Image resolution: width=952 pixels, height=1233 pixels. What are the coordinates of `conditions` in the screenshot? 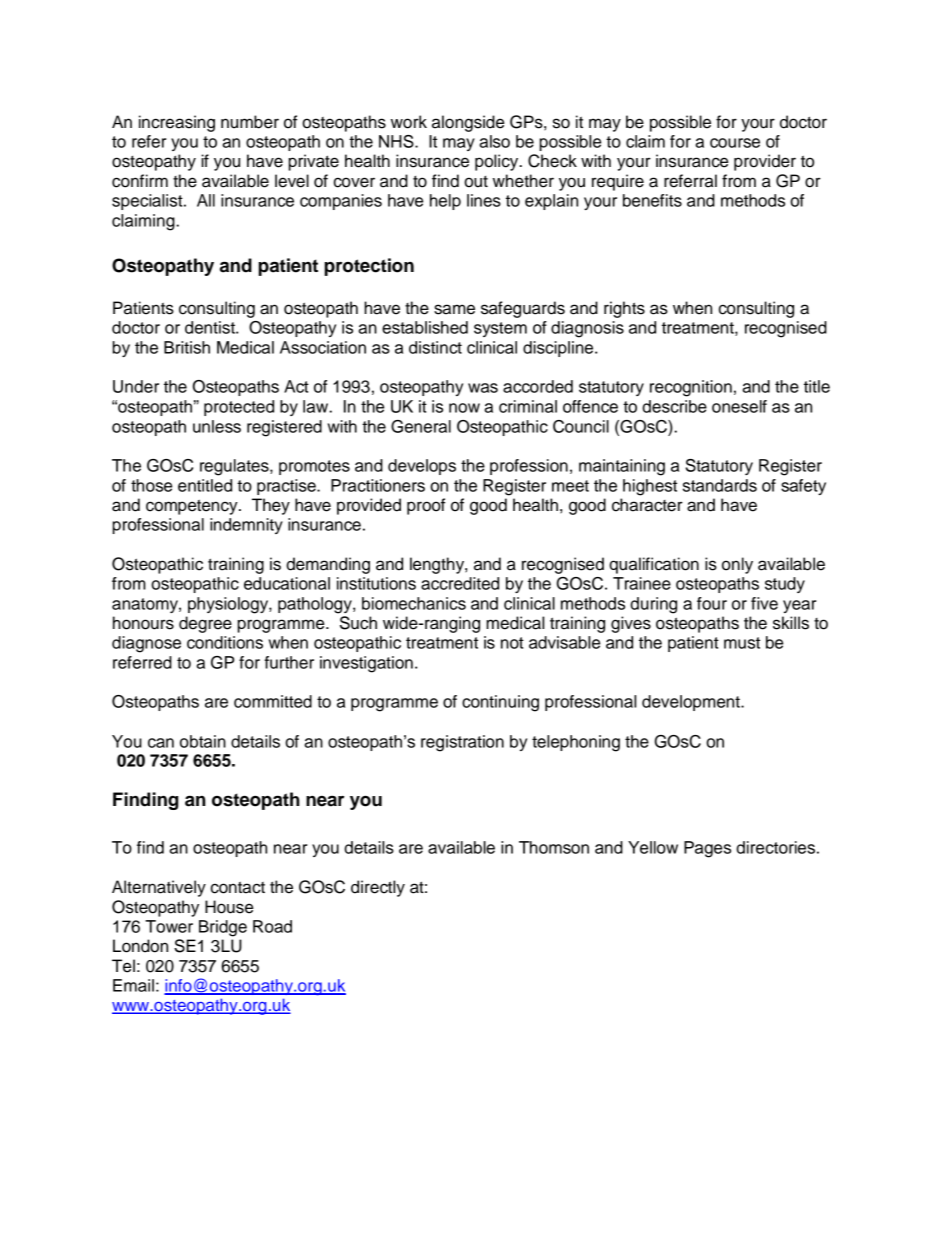 It's located at (225, 642).
